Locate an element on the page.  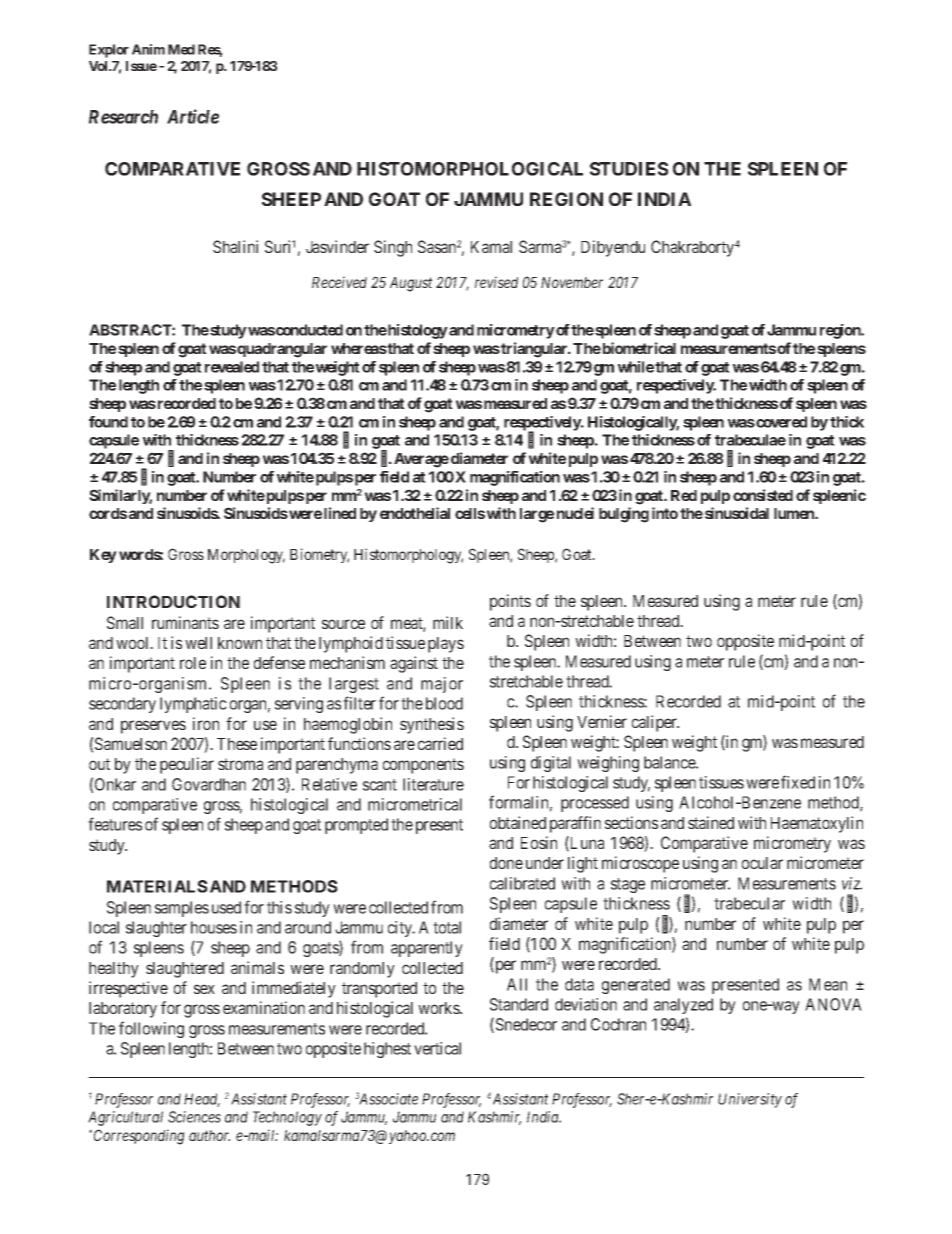
ruminants is located at coordinates (185, 622).
